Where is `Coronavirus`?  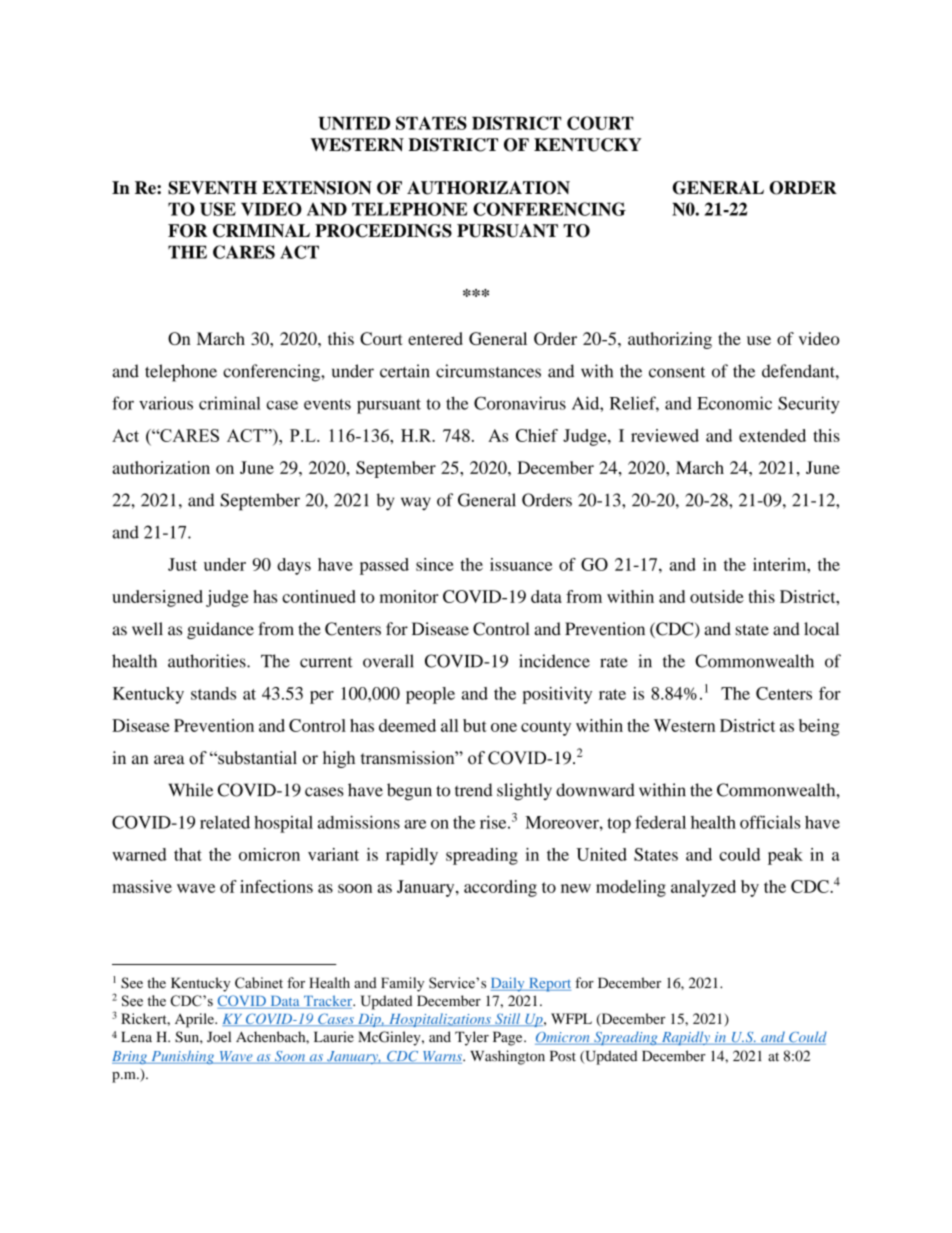 Coronavirus is located at coordinates (520, 403).
